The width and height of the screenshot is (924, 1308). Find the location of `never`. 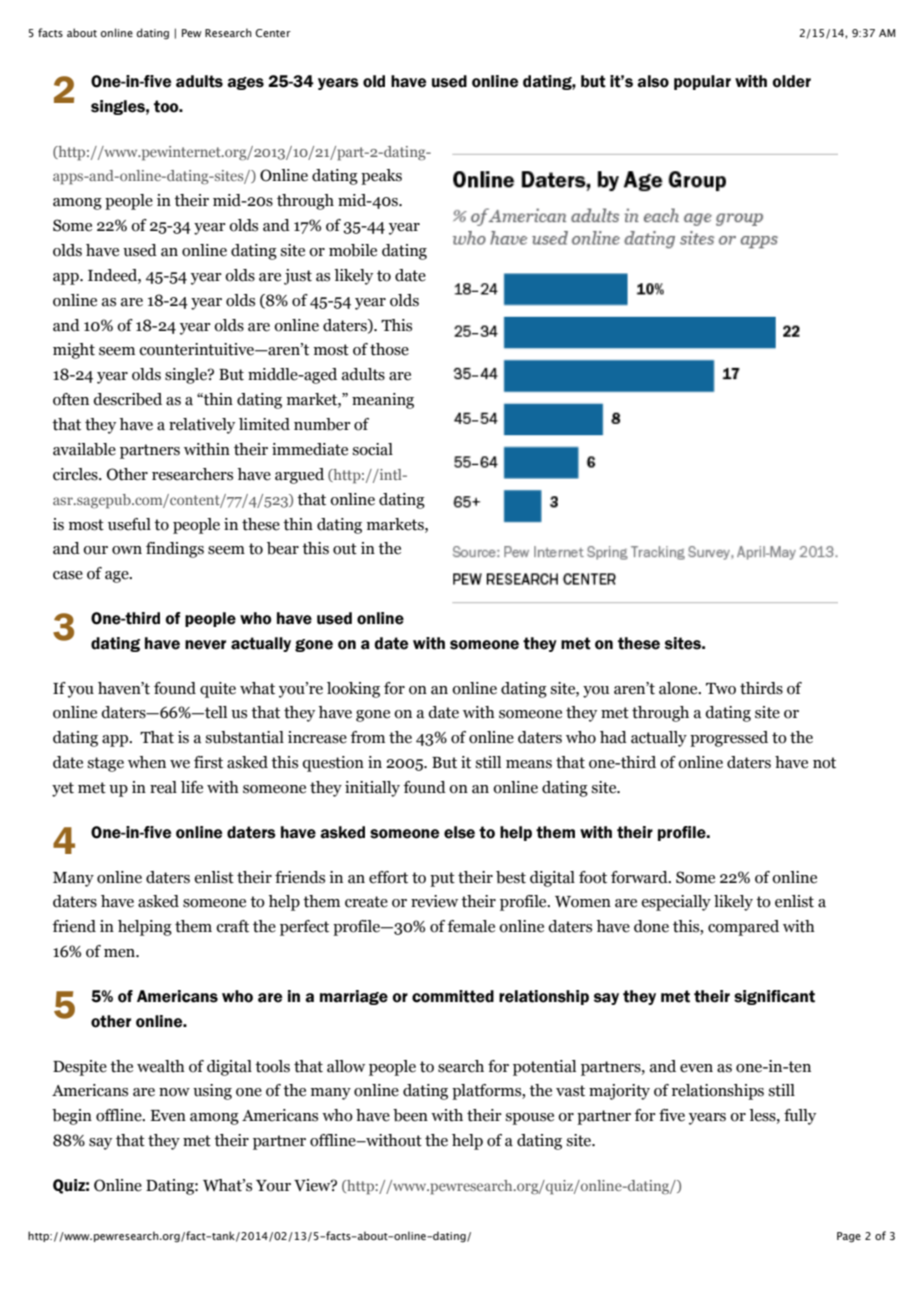

never is located at coordinates (205, 645).
